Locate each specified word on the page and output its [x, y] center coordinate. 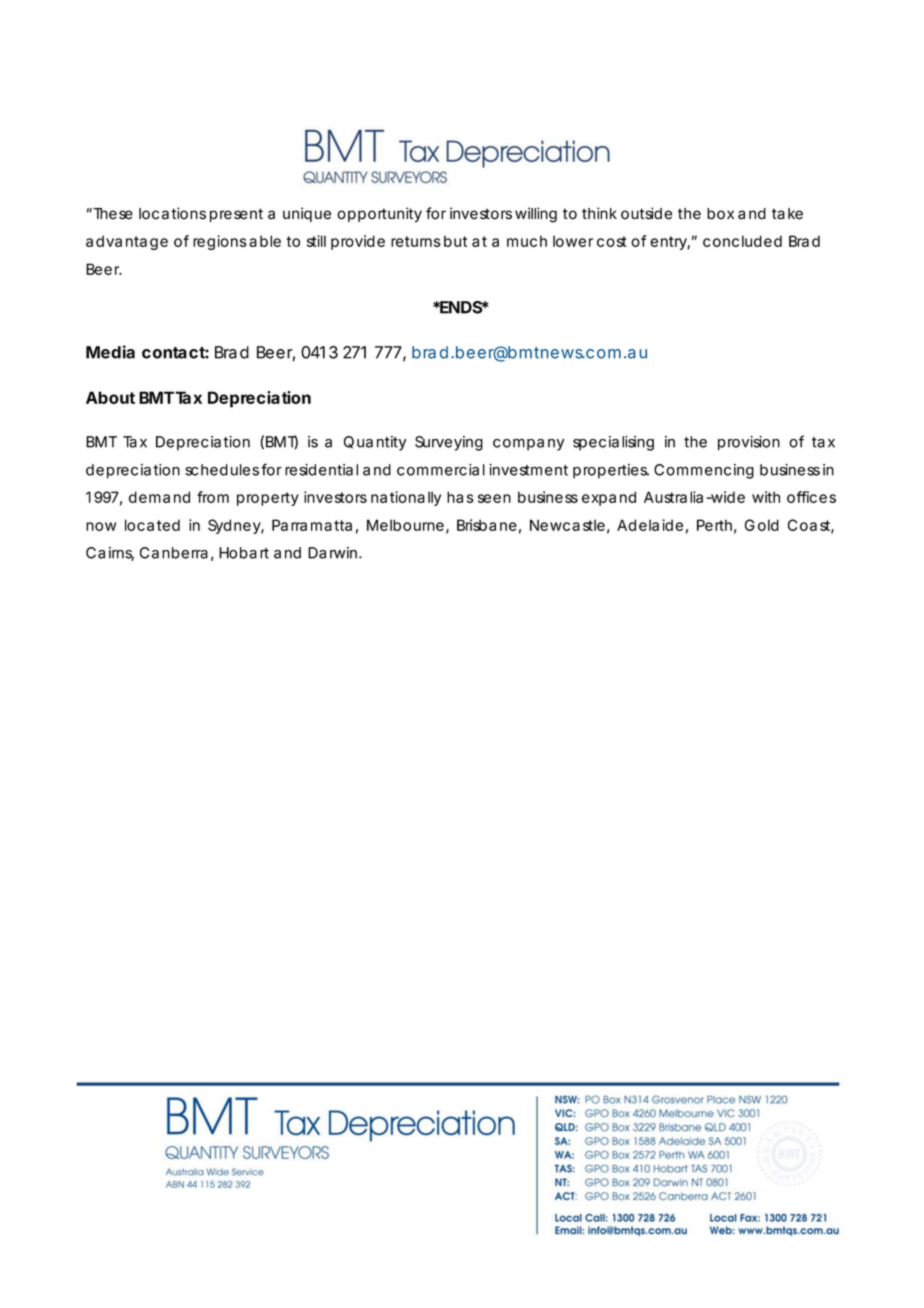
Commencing [704, 471]
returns [416, 241]
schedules [222, 470]
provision [749, 443]
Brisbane [487, 525]
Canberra [174, 553]
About [110, 397]
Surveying [449, 443]
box [720, 214]
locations [172, 213]
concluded [742, 241]
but [455, 241]
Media [110, 352]
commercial [441, 470]
